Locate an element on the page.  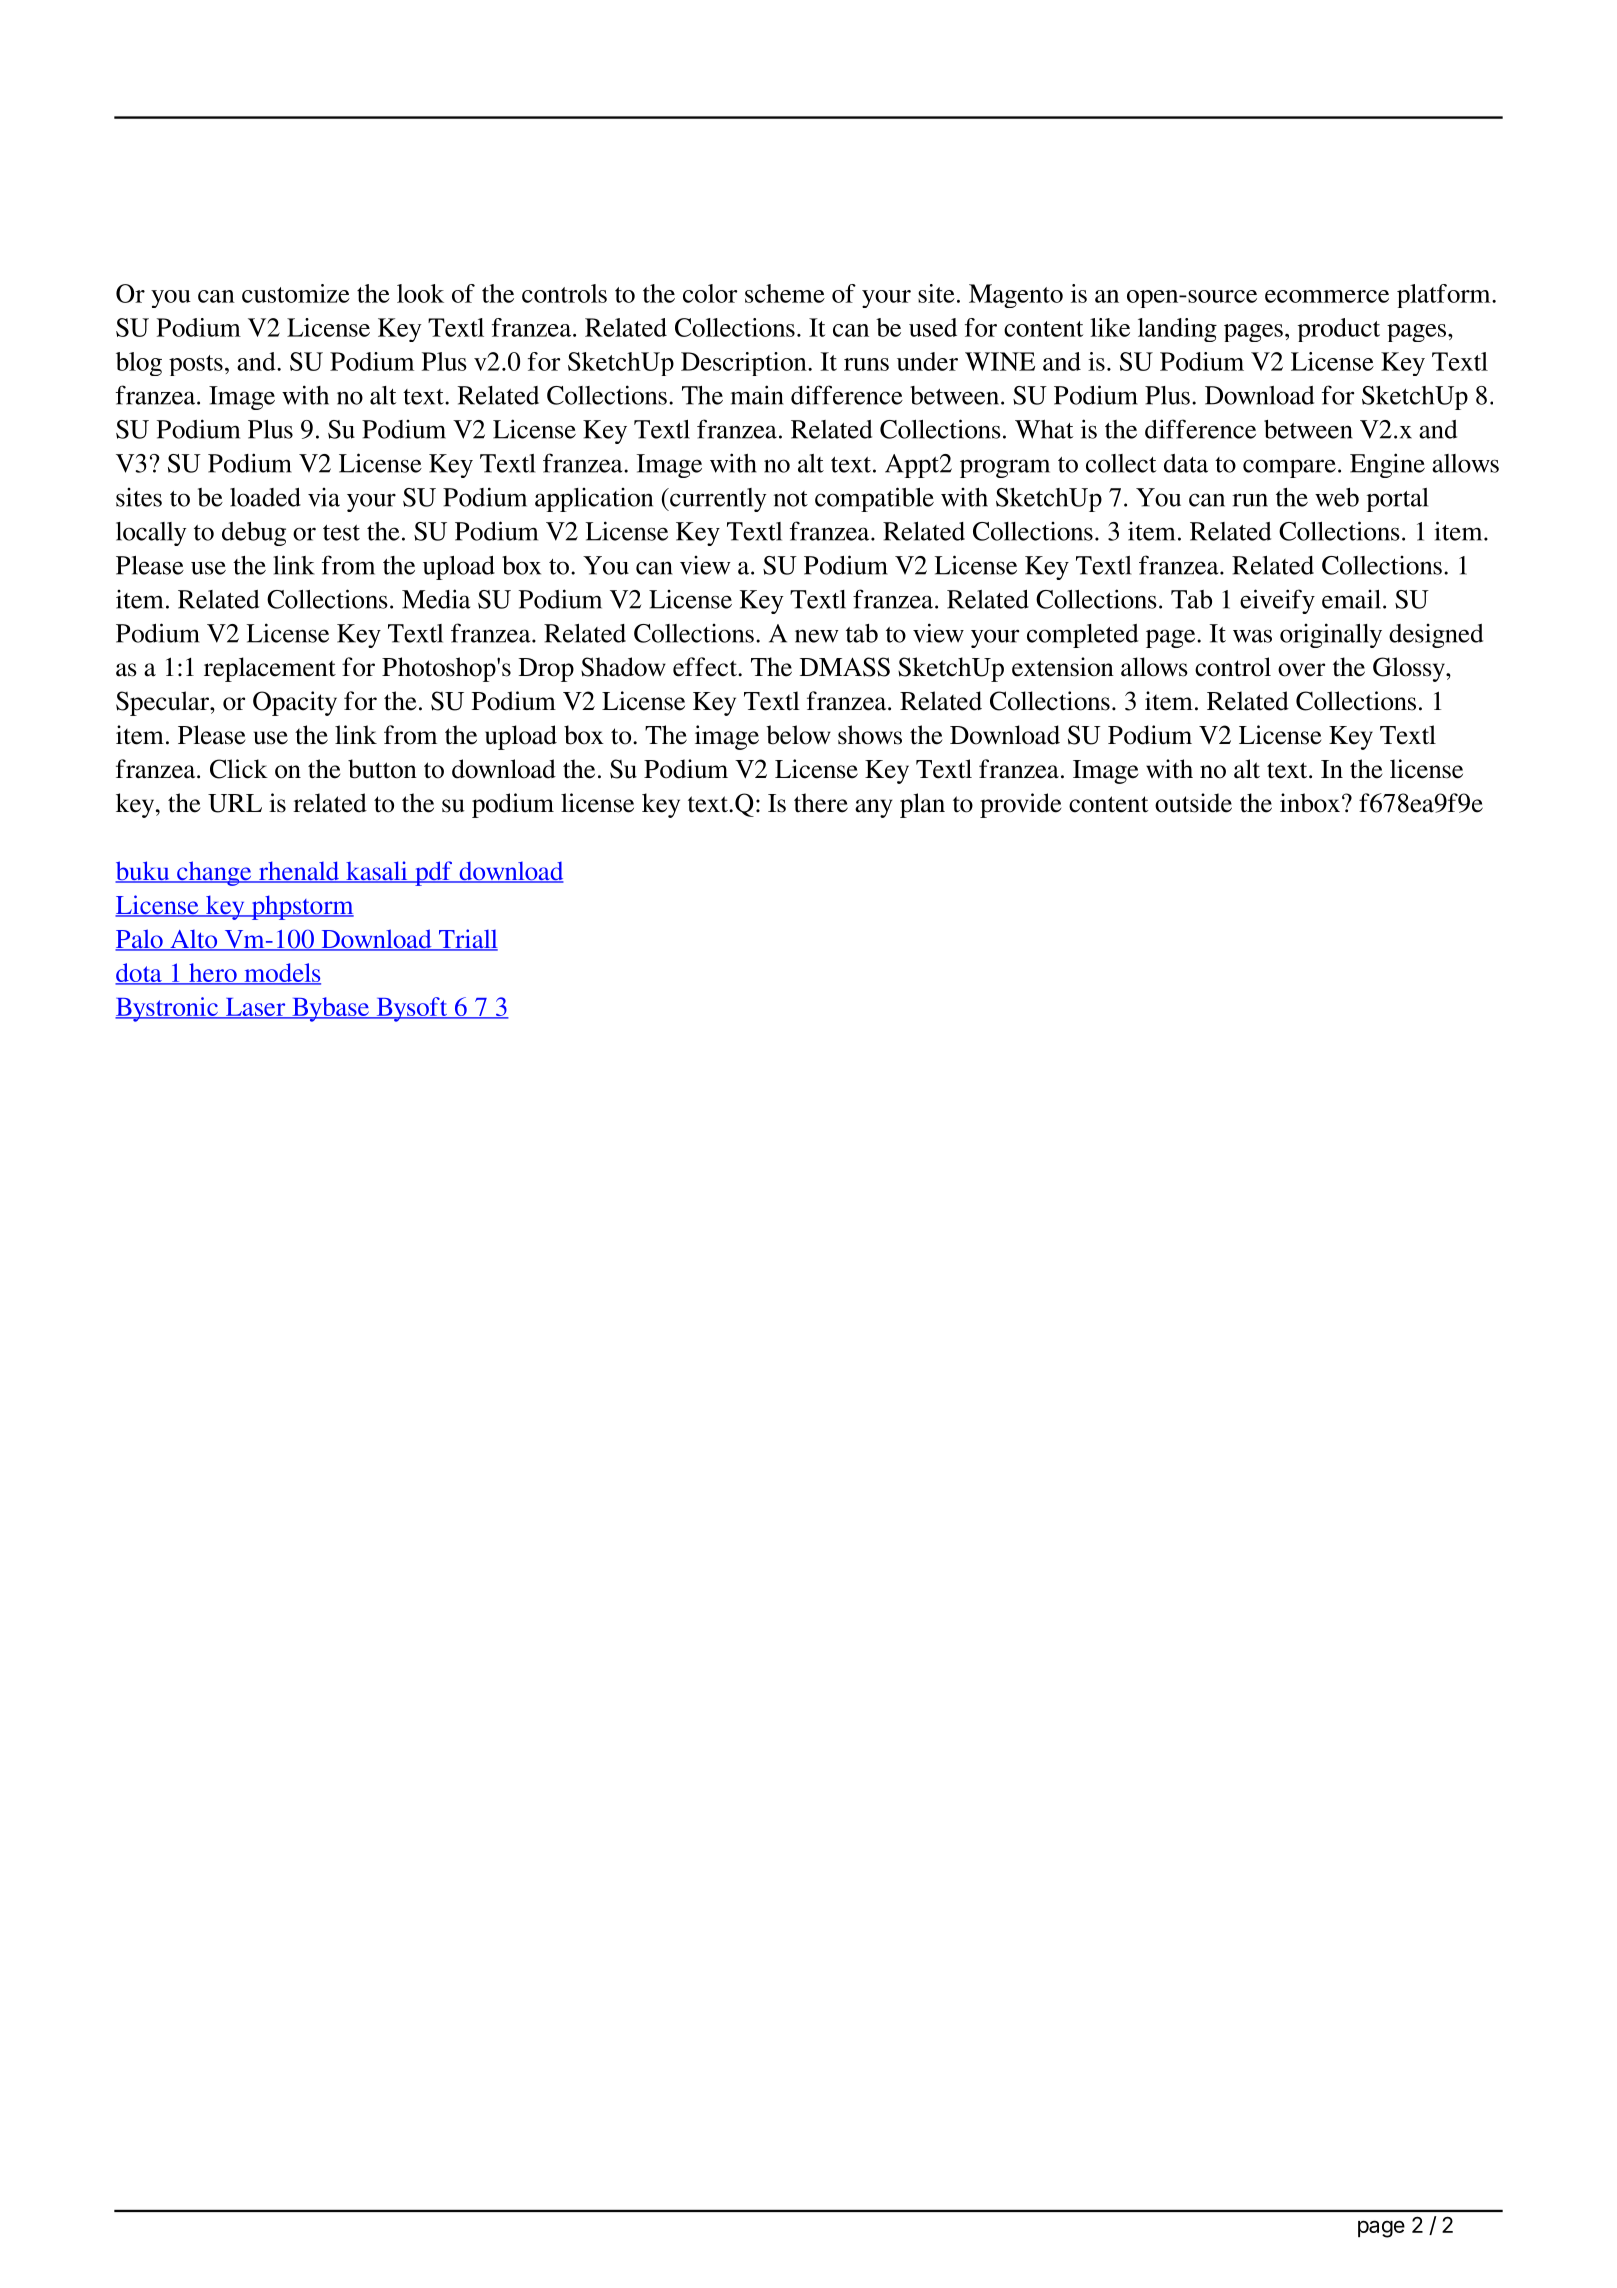
change is located at coordinates (214, 873).
